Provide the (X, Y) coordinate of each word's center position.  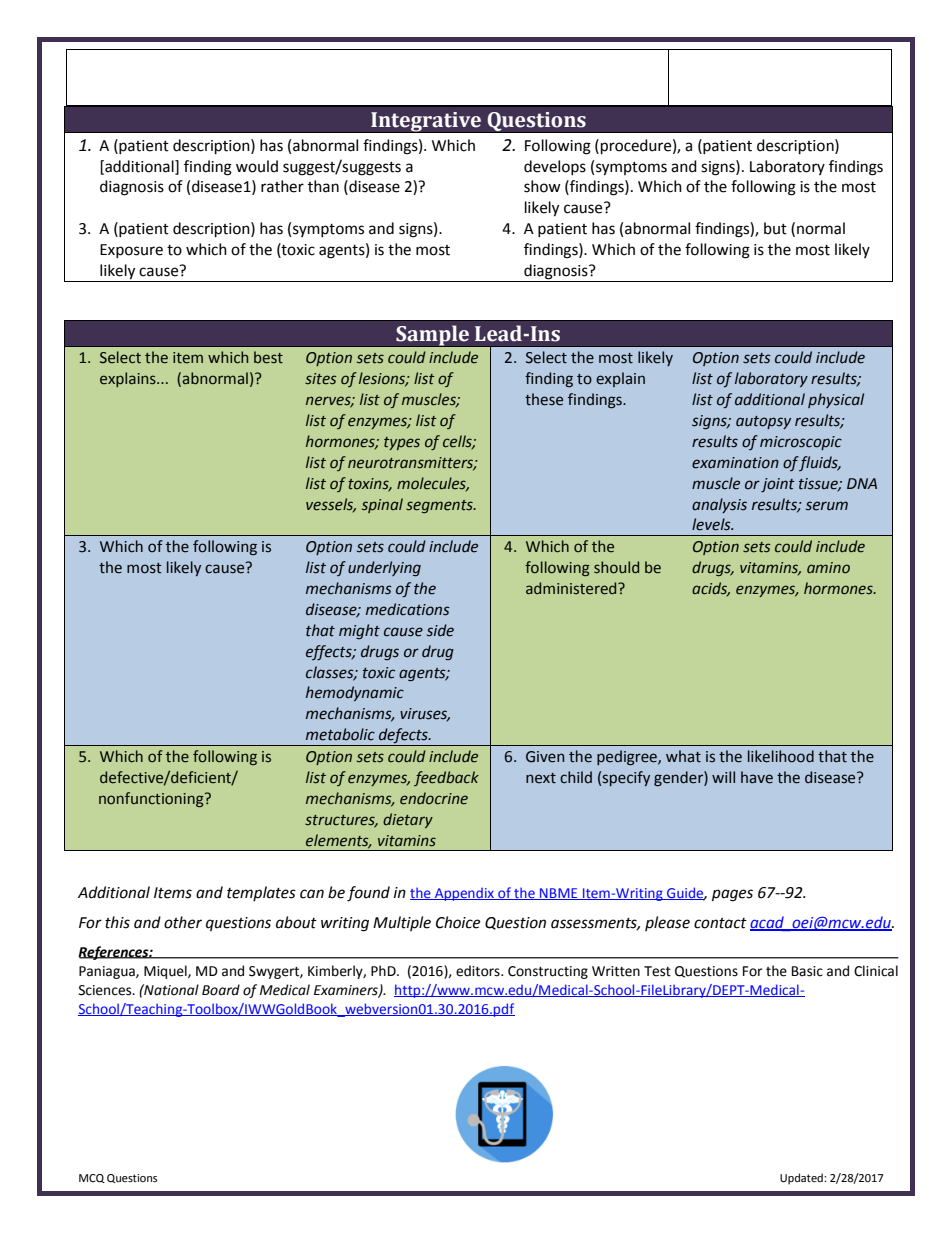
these (544, 399)
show (542, 186)
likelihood (781, 756)
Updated (802, 1179)
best (268, 357)
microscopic (801, 443)
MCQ (92, 1178)
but (775, 228)
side (440, 630)
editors (479, 971)
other (183, 922)
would (257, 166)
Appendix (464, 894)
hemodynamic (355, 693)
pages (732, 895)
